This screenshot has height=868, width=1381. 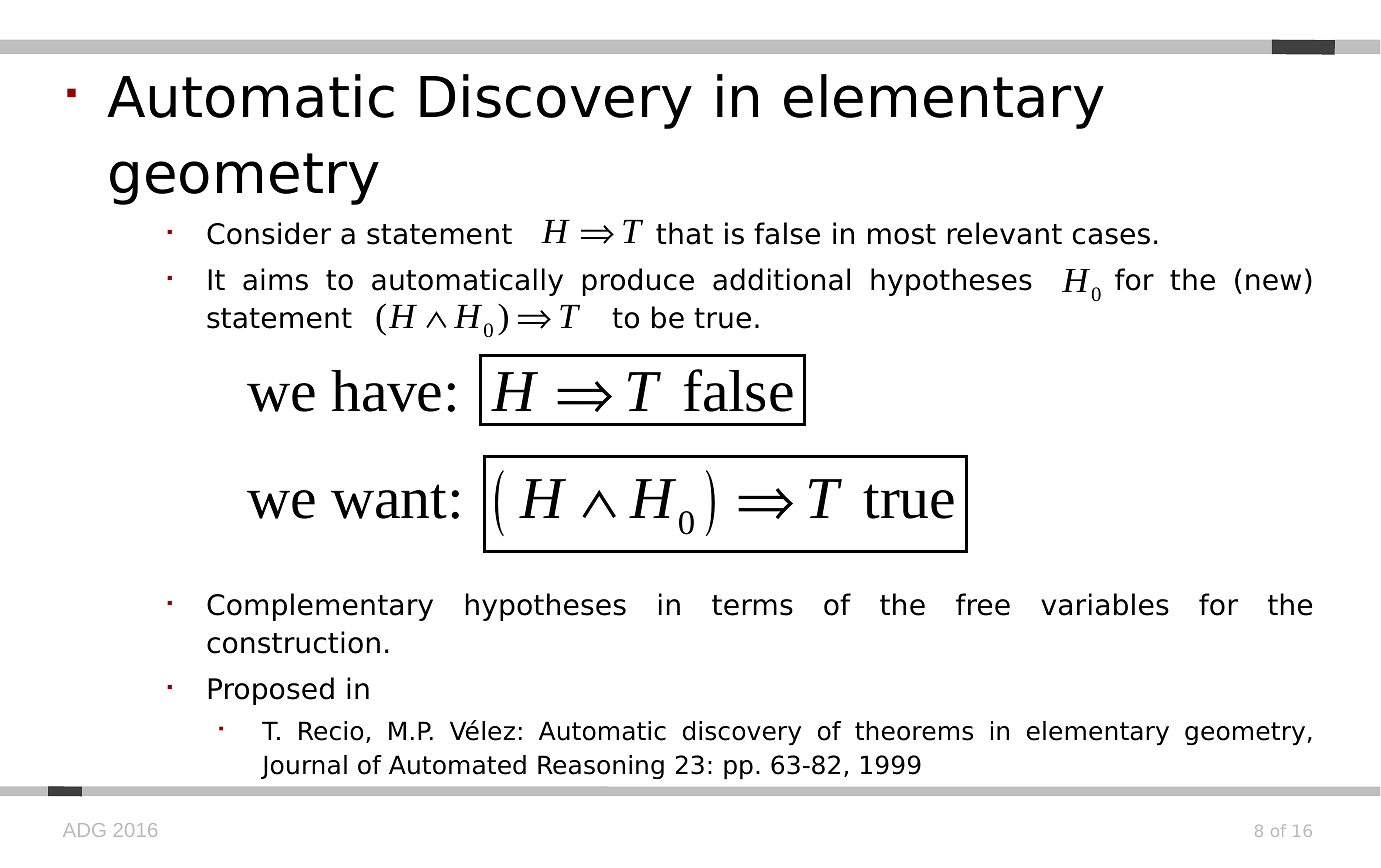 I want to click on Reasoning, so click(x=601, y=767).
